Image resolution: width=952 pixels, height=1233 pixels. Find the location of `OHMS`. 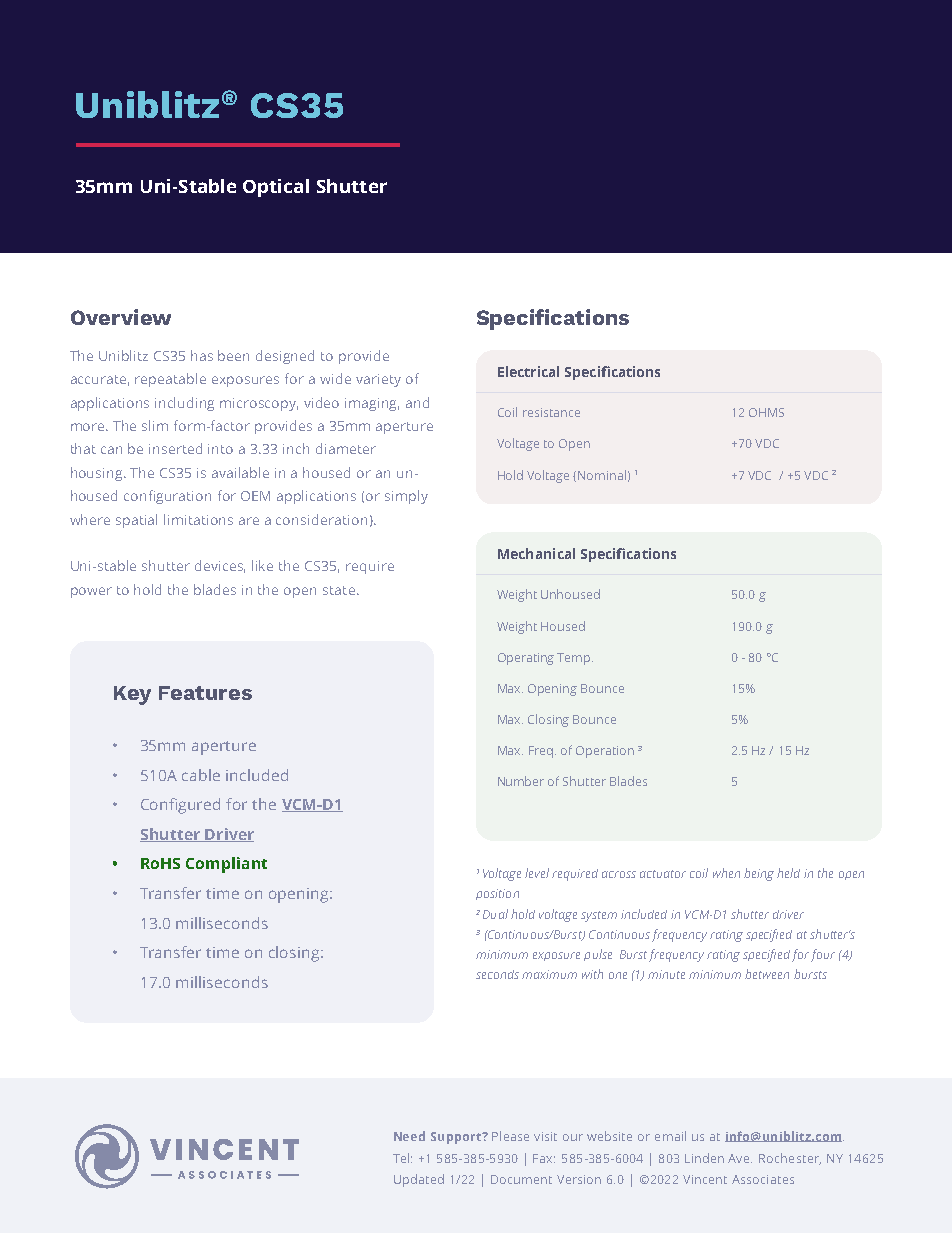

OHMS is located at coordinates (766, 412).
